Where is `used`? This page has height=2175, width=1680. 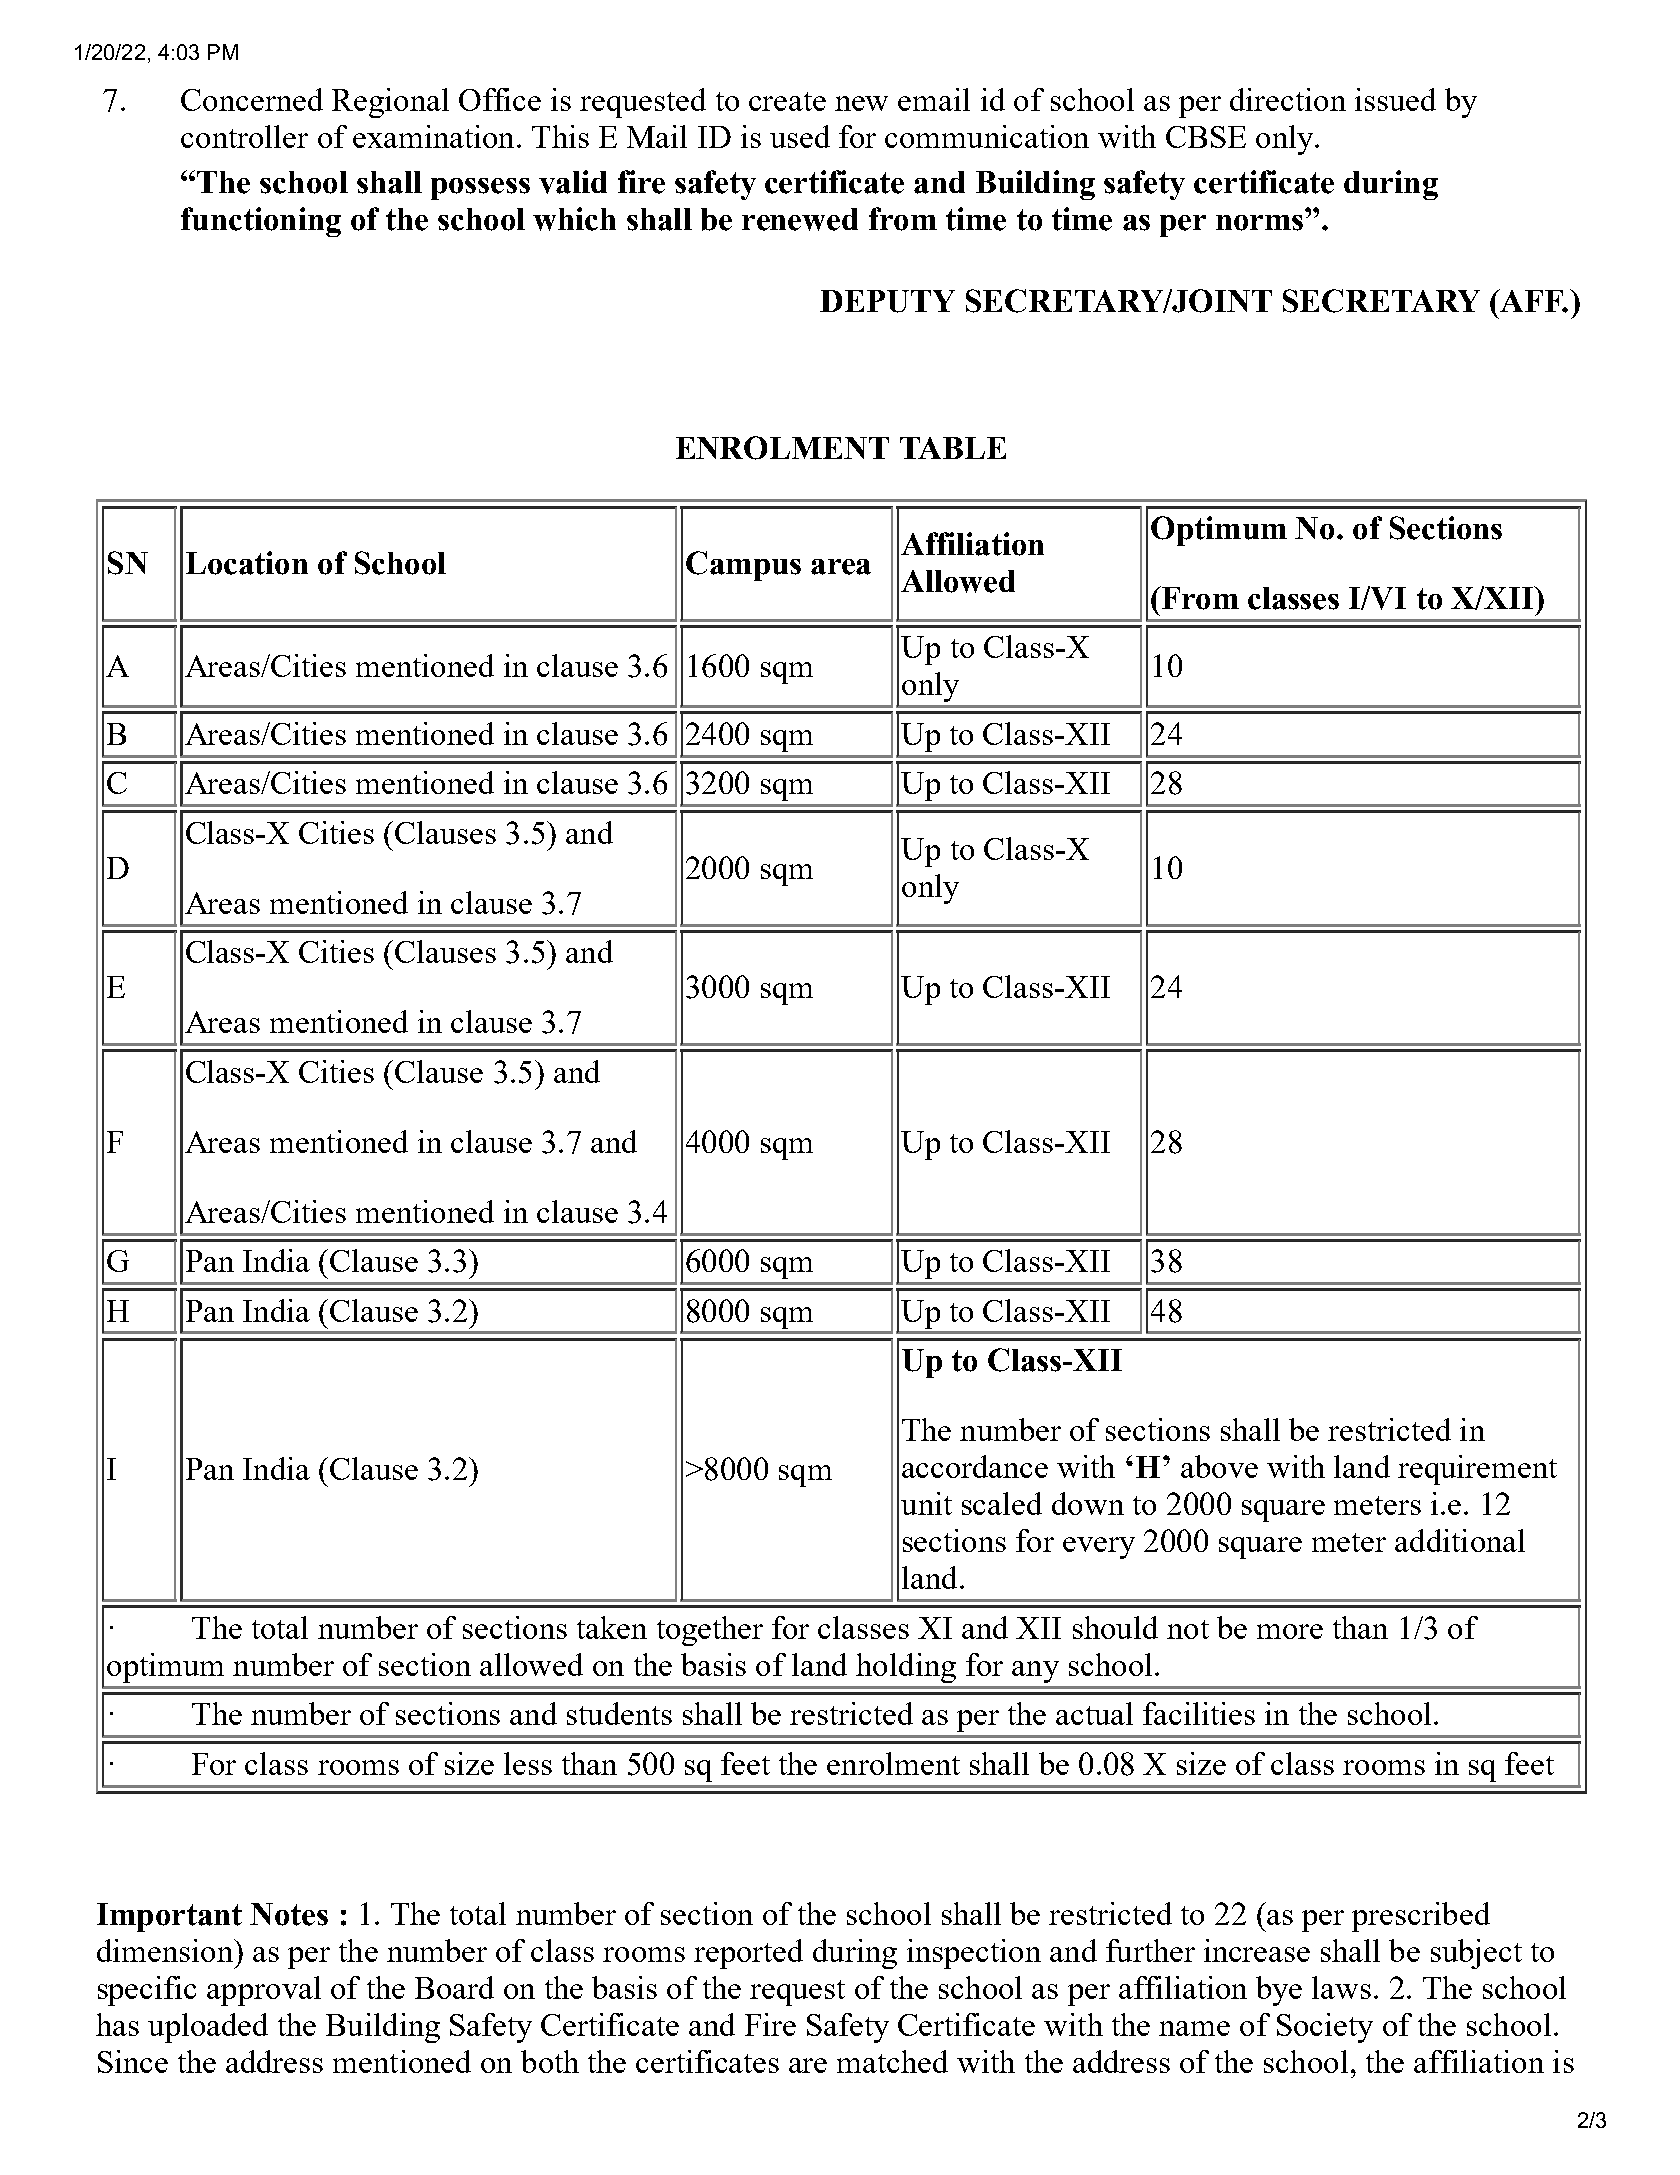
used is located at coordinates (800, 136).
